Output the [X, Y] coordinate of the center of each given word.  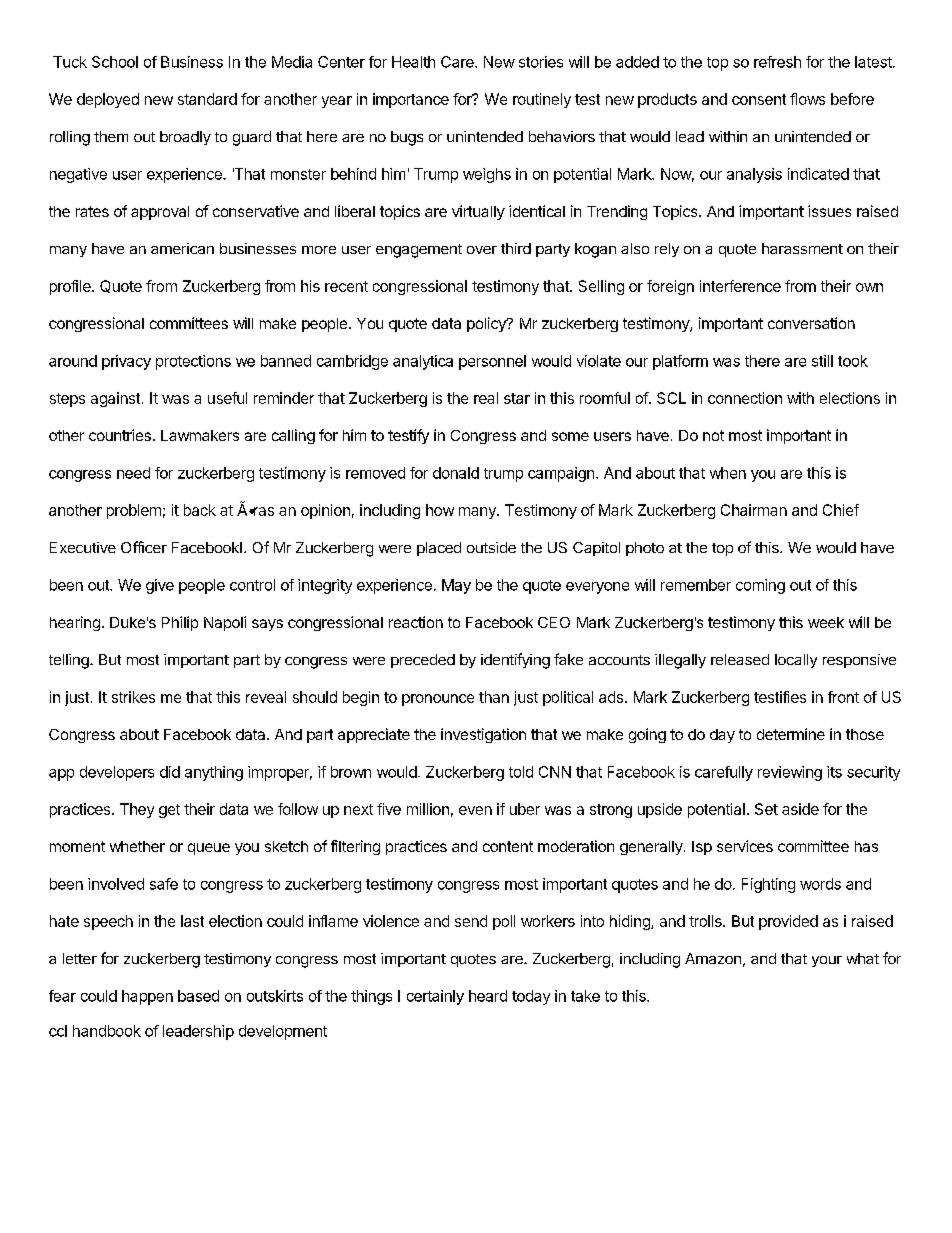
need [133, 473]
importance [411, 100]
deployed [108, 100]
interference [740, 286]
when [728, 473]
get [169, 811]
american [182, 248]
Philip [180, 623]
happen [147, 997]
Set [766, 809]
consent [759, 99]
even [475, 810]
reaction [416, 622]
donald [456, 473]
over [482, 250]
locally [796, 661]
